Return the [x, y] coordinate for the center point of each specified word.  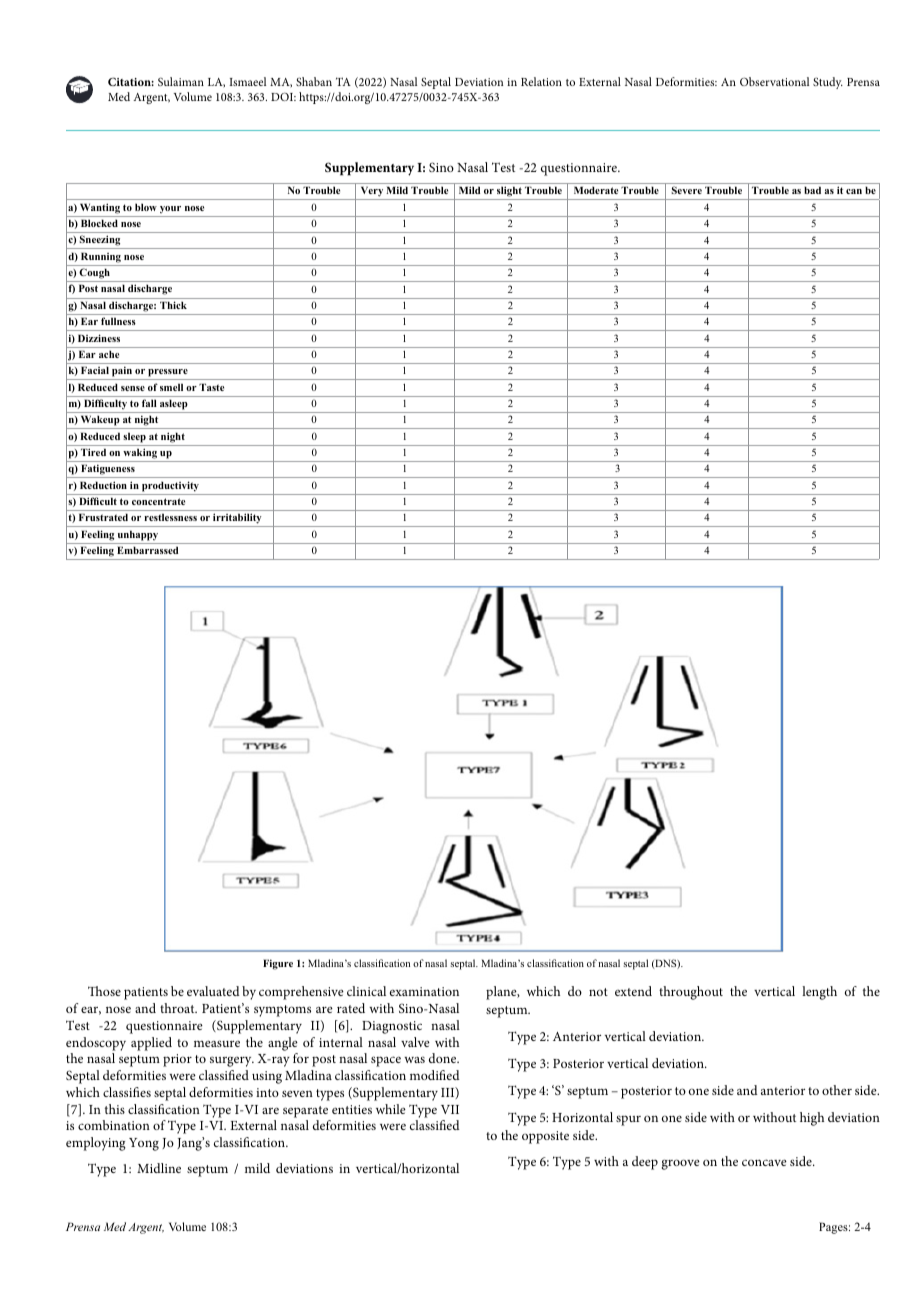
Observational [774, 81]
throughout [691, 993]
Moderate [596, 190]
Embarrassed [147, 550]
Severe [687, 190]
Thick [173, 305]
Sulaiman [181, 81]
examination [424, 991]
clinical [366, 991]
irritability [237, 520]
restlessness [170, 517]
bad [812, 190]
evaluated [213, 991]
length [819, 993]
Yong [144, 1144]
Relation [541, 81]
